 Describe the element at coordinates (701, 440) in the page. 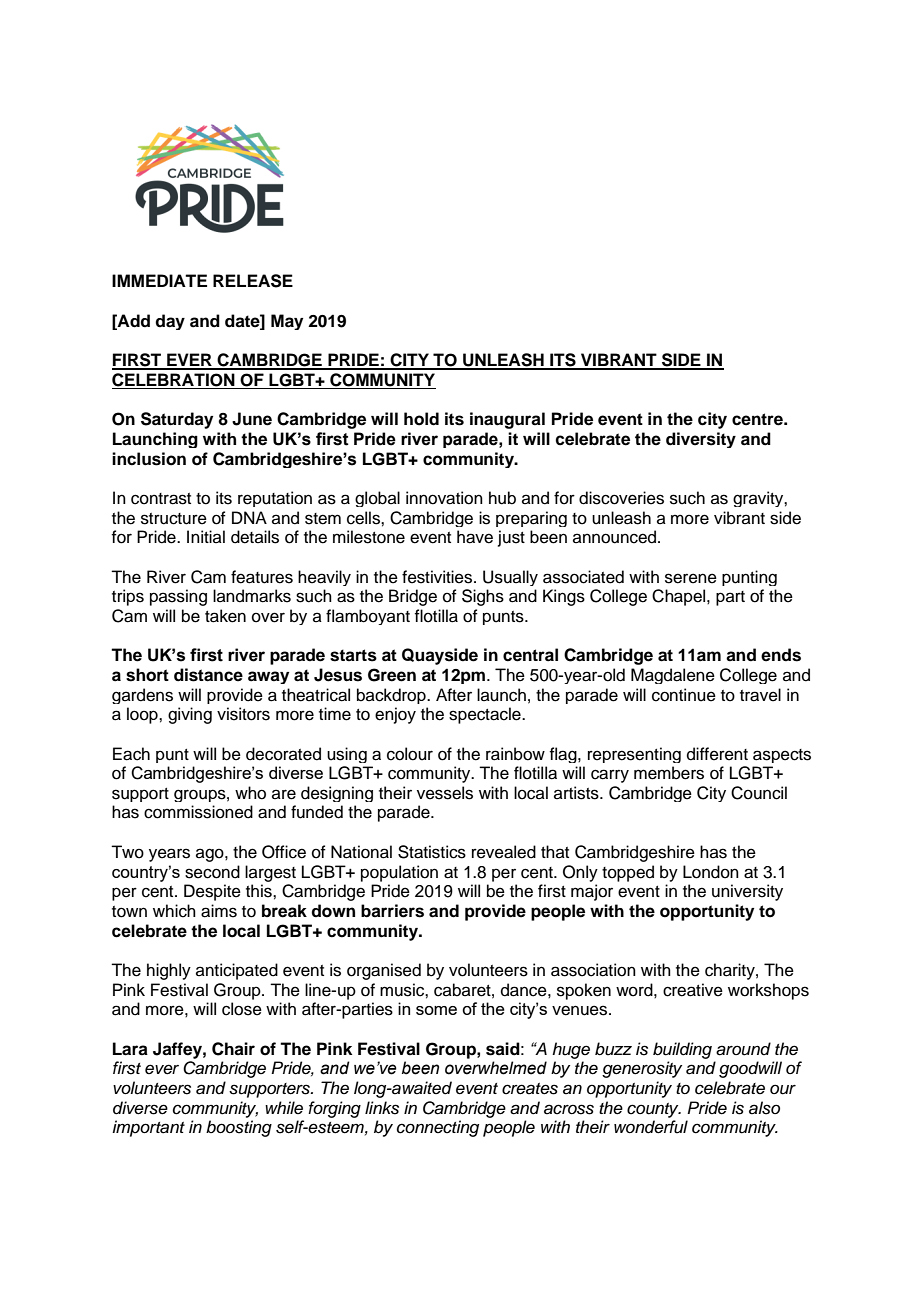

I see `diversity` at that location.
